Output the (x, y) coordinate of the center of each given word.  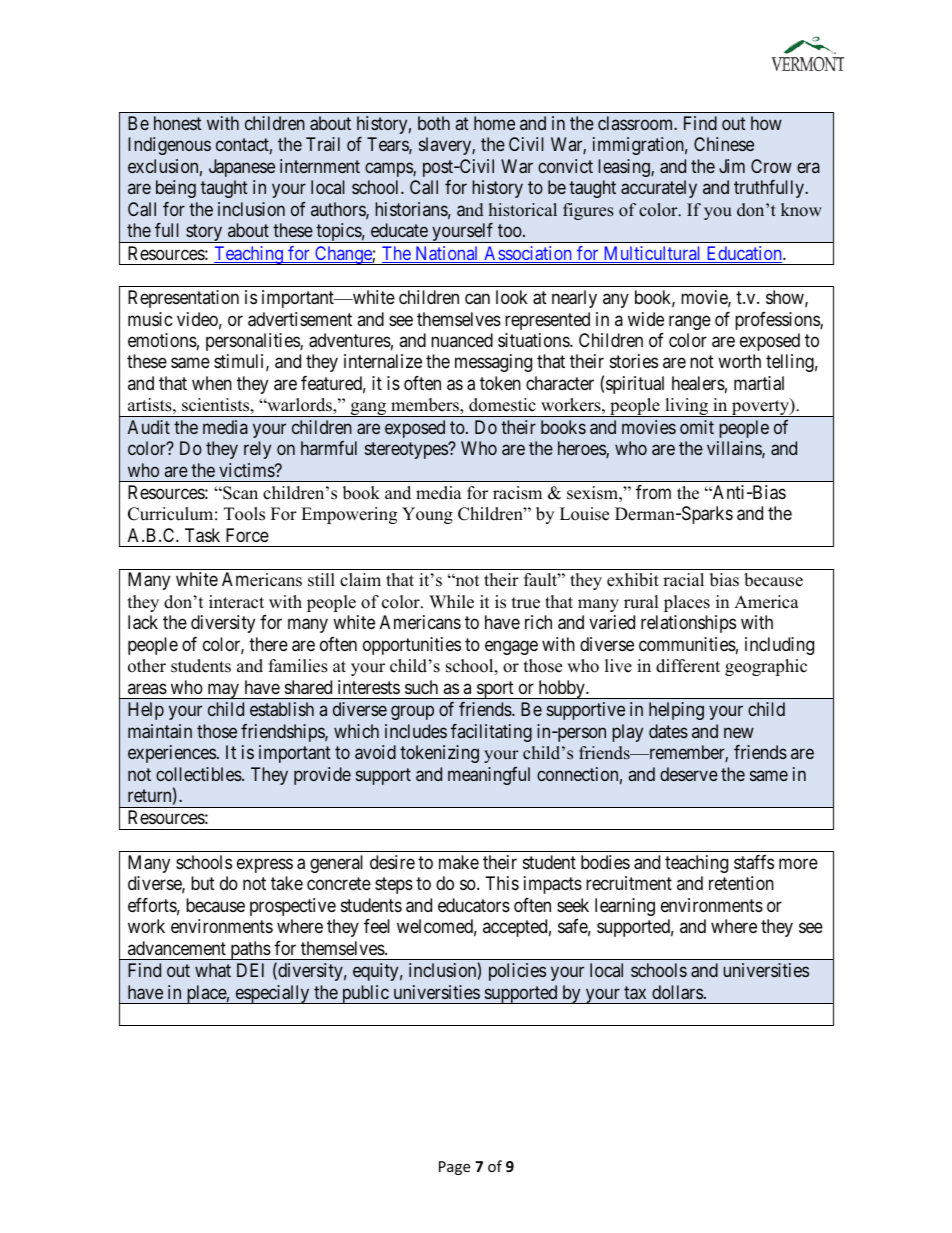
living (687, 407)
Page (454, 1168)
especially (272, 994)
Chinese (724, 144)
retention (741, 883)
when (212, 383)
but (203, 883)
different (688, 666)
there (268, 644)
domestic (502, 405)
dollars (677, 992)
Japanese (242, 168)
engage (511, 647)
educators (474, 905)
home (494, 123)
